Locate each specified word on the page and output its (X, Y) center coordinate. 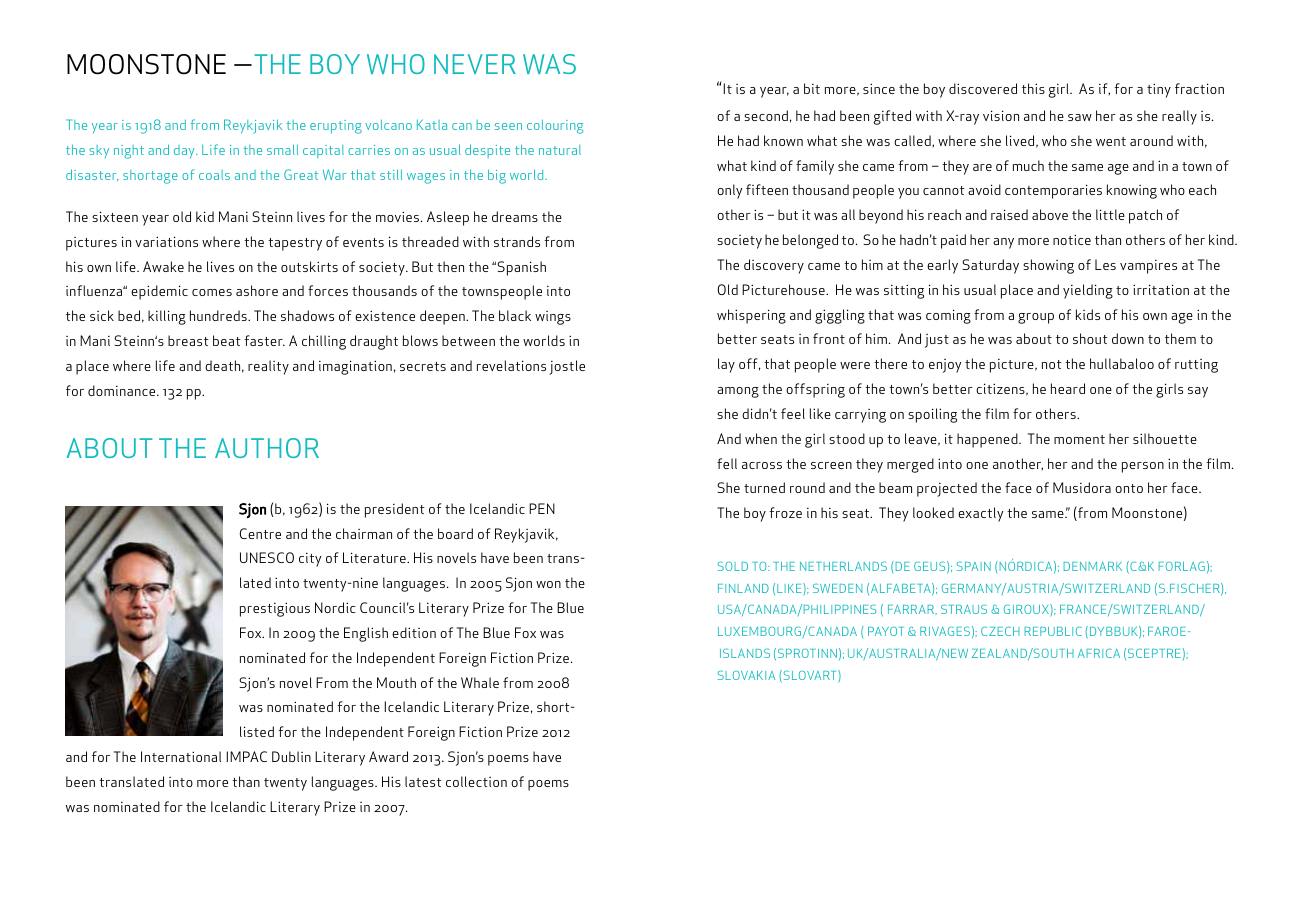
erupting (336, 127)
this (1033, 88)
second (766, 115)
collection (476, 781)
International (181, 756)
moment (1079, 439)
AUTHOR (267, 448)
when (761, 438)
